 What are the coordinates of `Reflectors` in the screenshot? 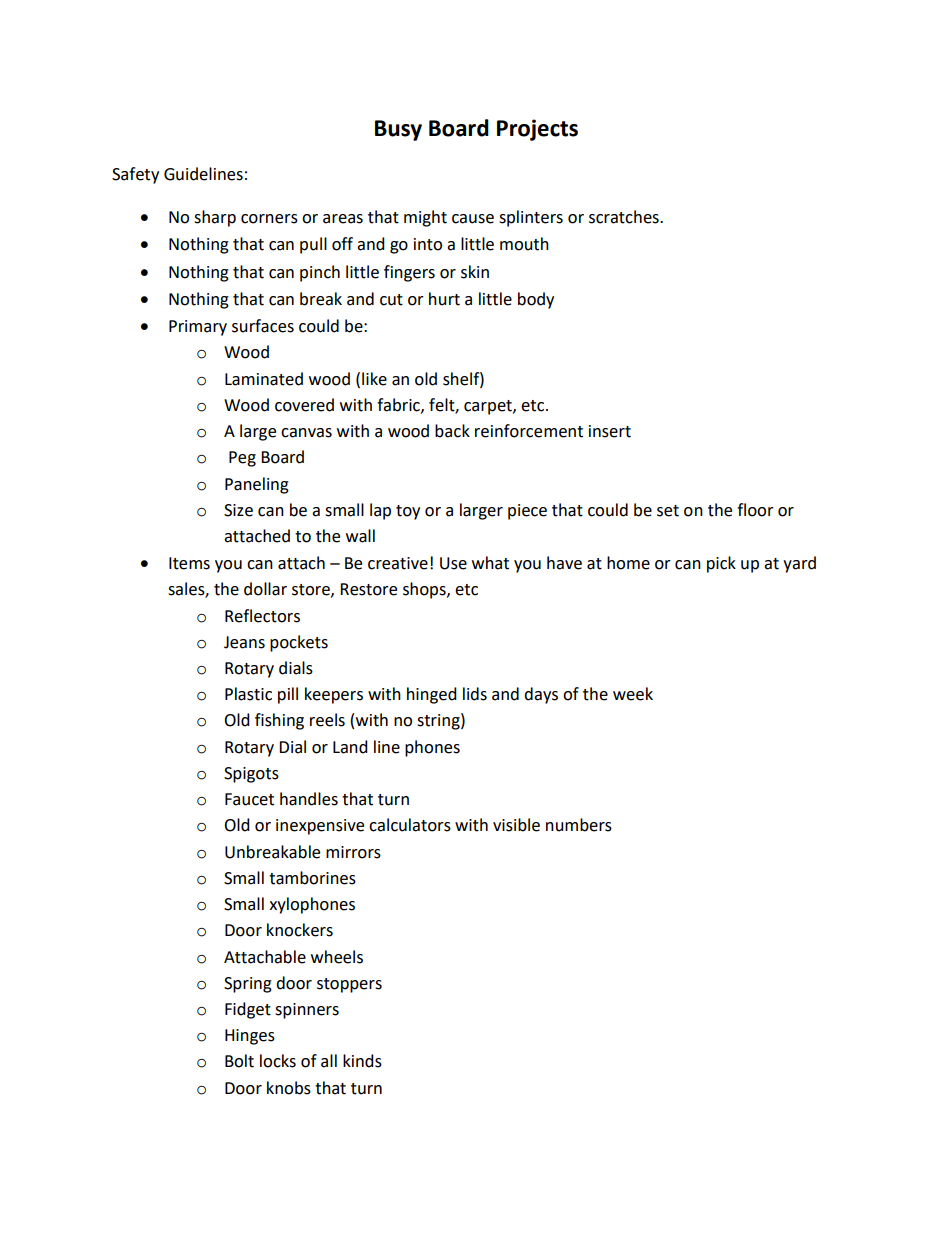 It's located at (262, 616).
